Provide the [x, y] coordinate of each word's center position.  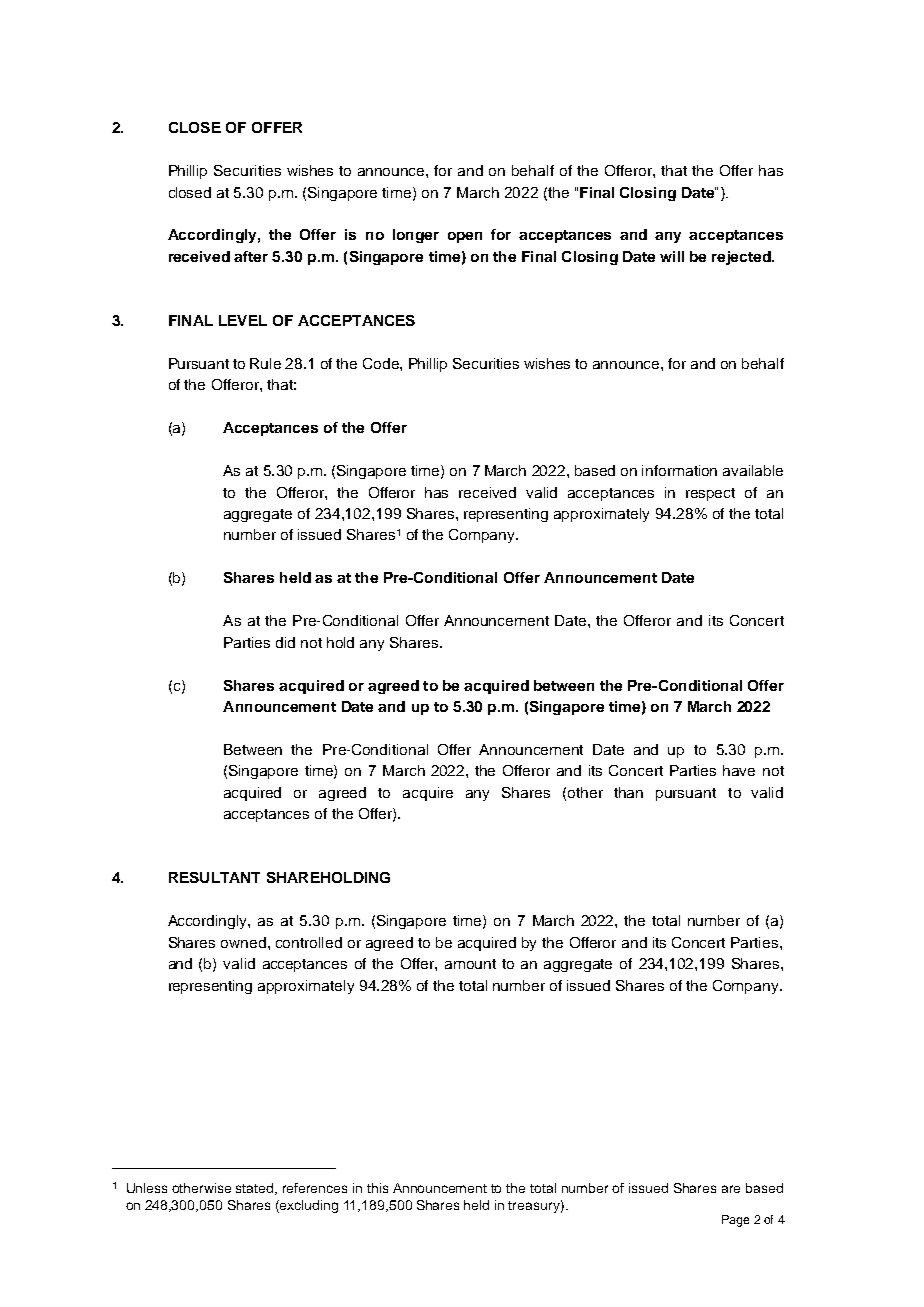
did [285, 642]
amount [470, 964]
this [377, 1188]
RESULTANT [214, 877]
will [672, 256]
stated [256, 1189]
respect [710, 494]
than [628, 792]
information [679, 470]
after [251, 256]
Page [735, 1221]
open [465, 237]
